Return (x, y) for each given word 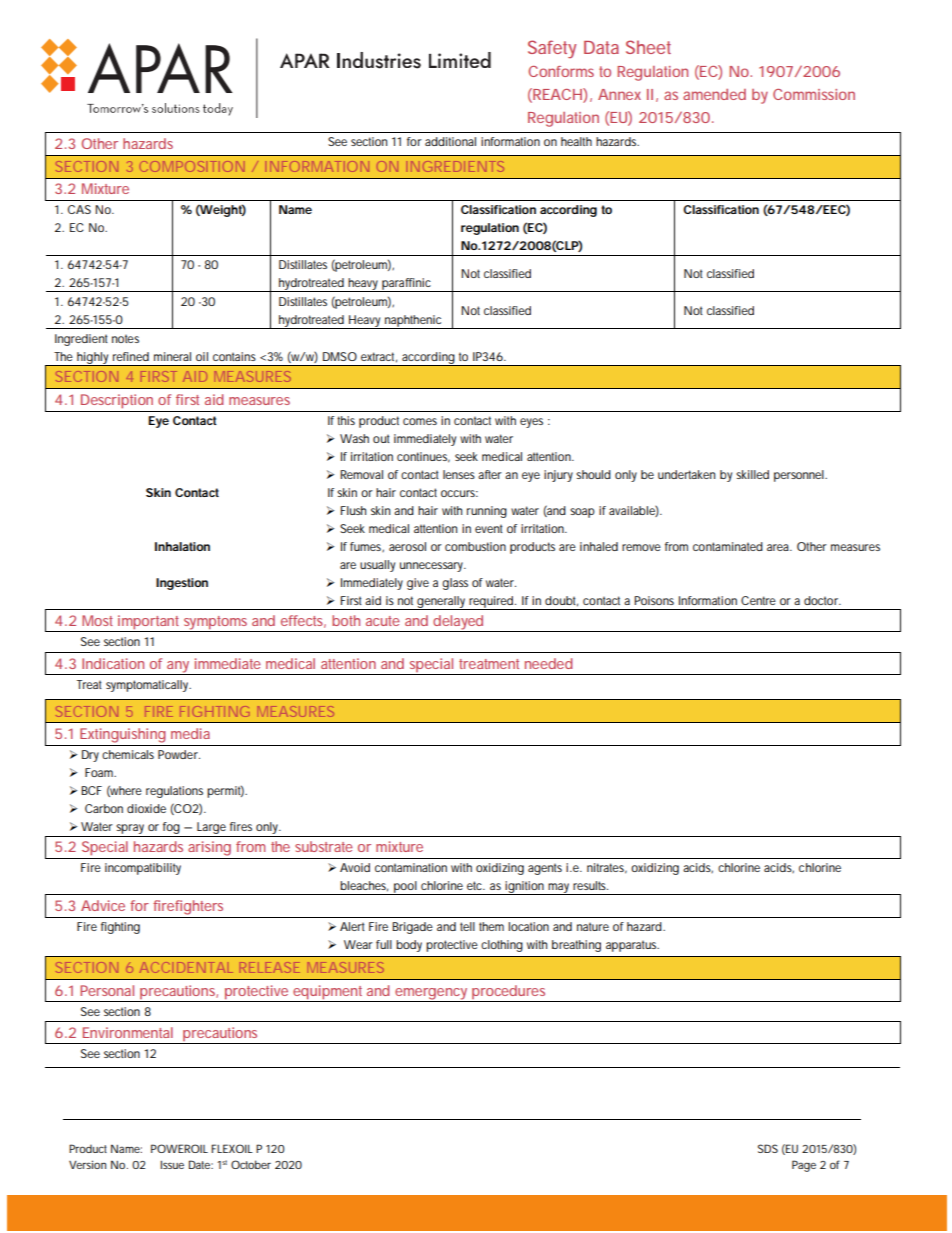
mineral (172, 356)
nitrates (607, 868)
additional (450, 141)
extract (379, 357)
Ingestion (182, 584)
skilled (752, 474)
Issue (172, 1165)
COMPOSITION (192, 166)
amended (714, 94)
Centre (758, 600)
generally (442, 603)
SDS (768, 1148)
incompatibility (143, 869)
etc (476, 885)
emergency (432, 995)
